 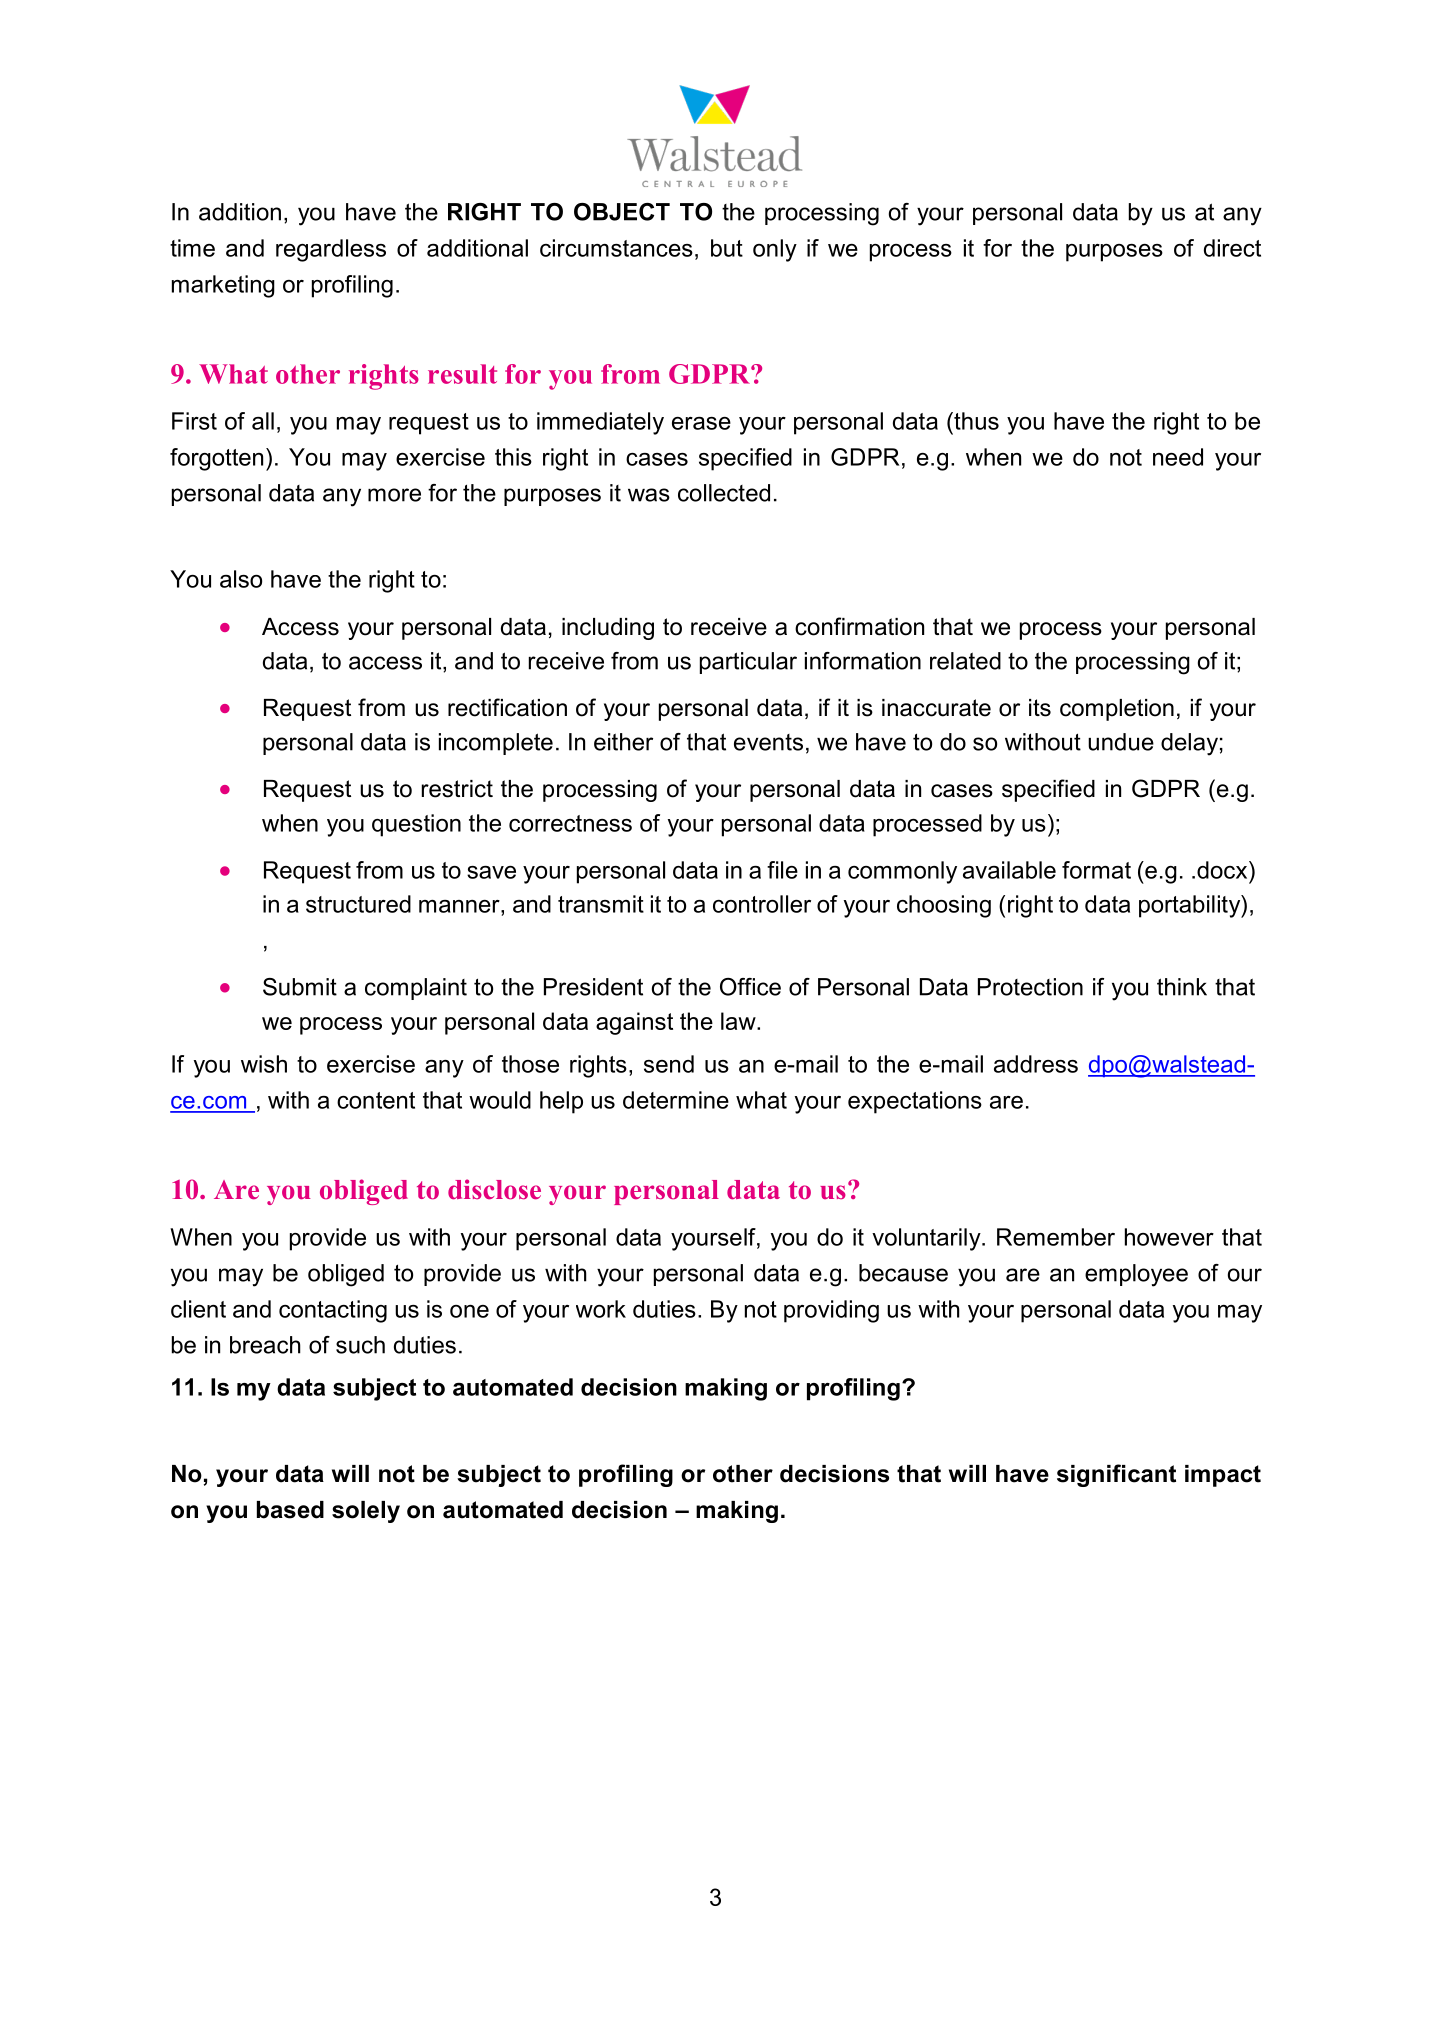 What do you see at coordinates (727, 248) in the image?
I see `but` at bounding box center [727, 248].
